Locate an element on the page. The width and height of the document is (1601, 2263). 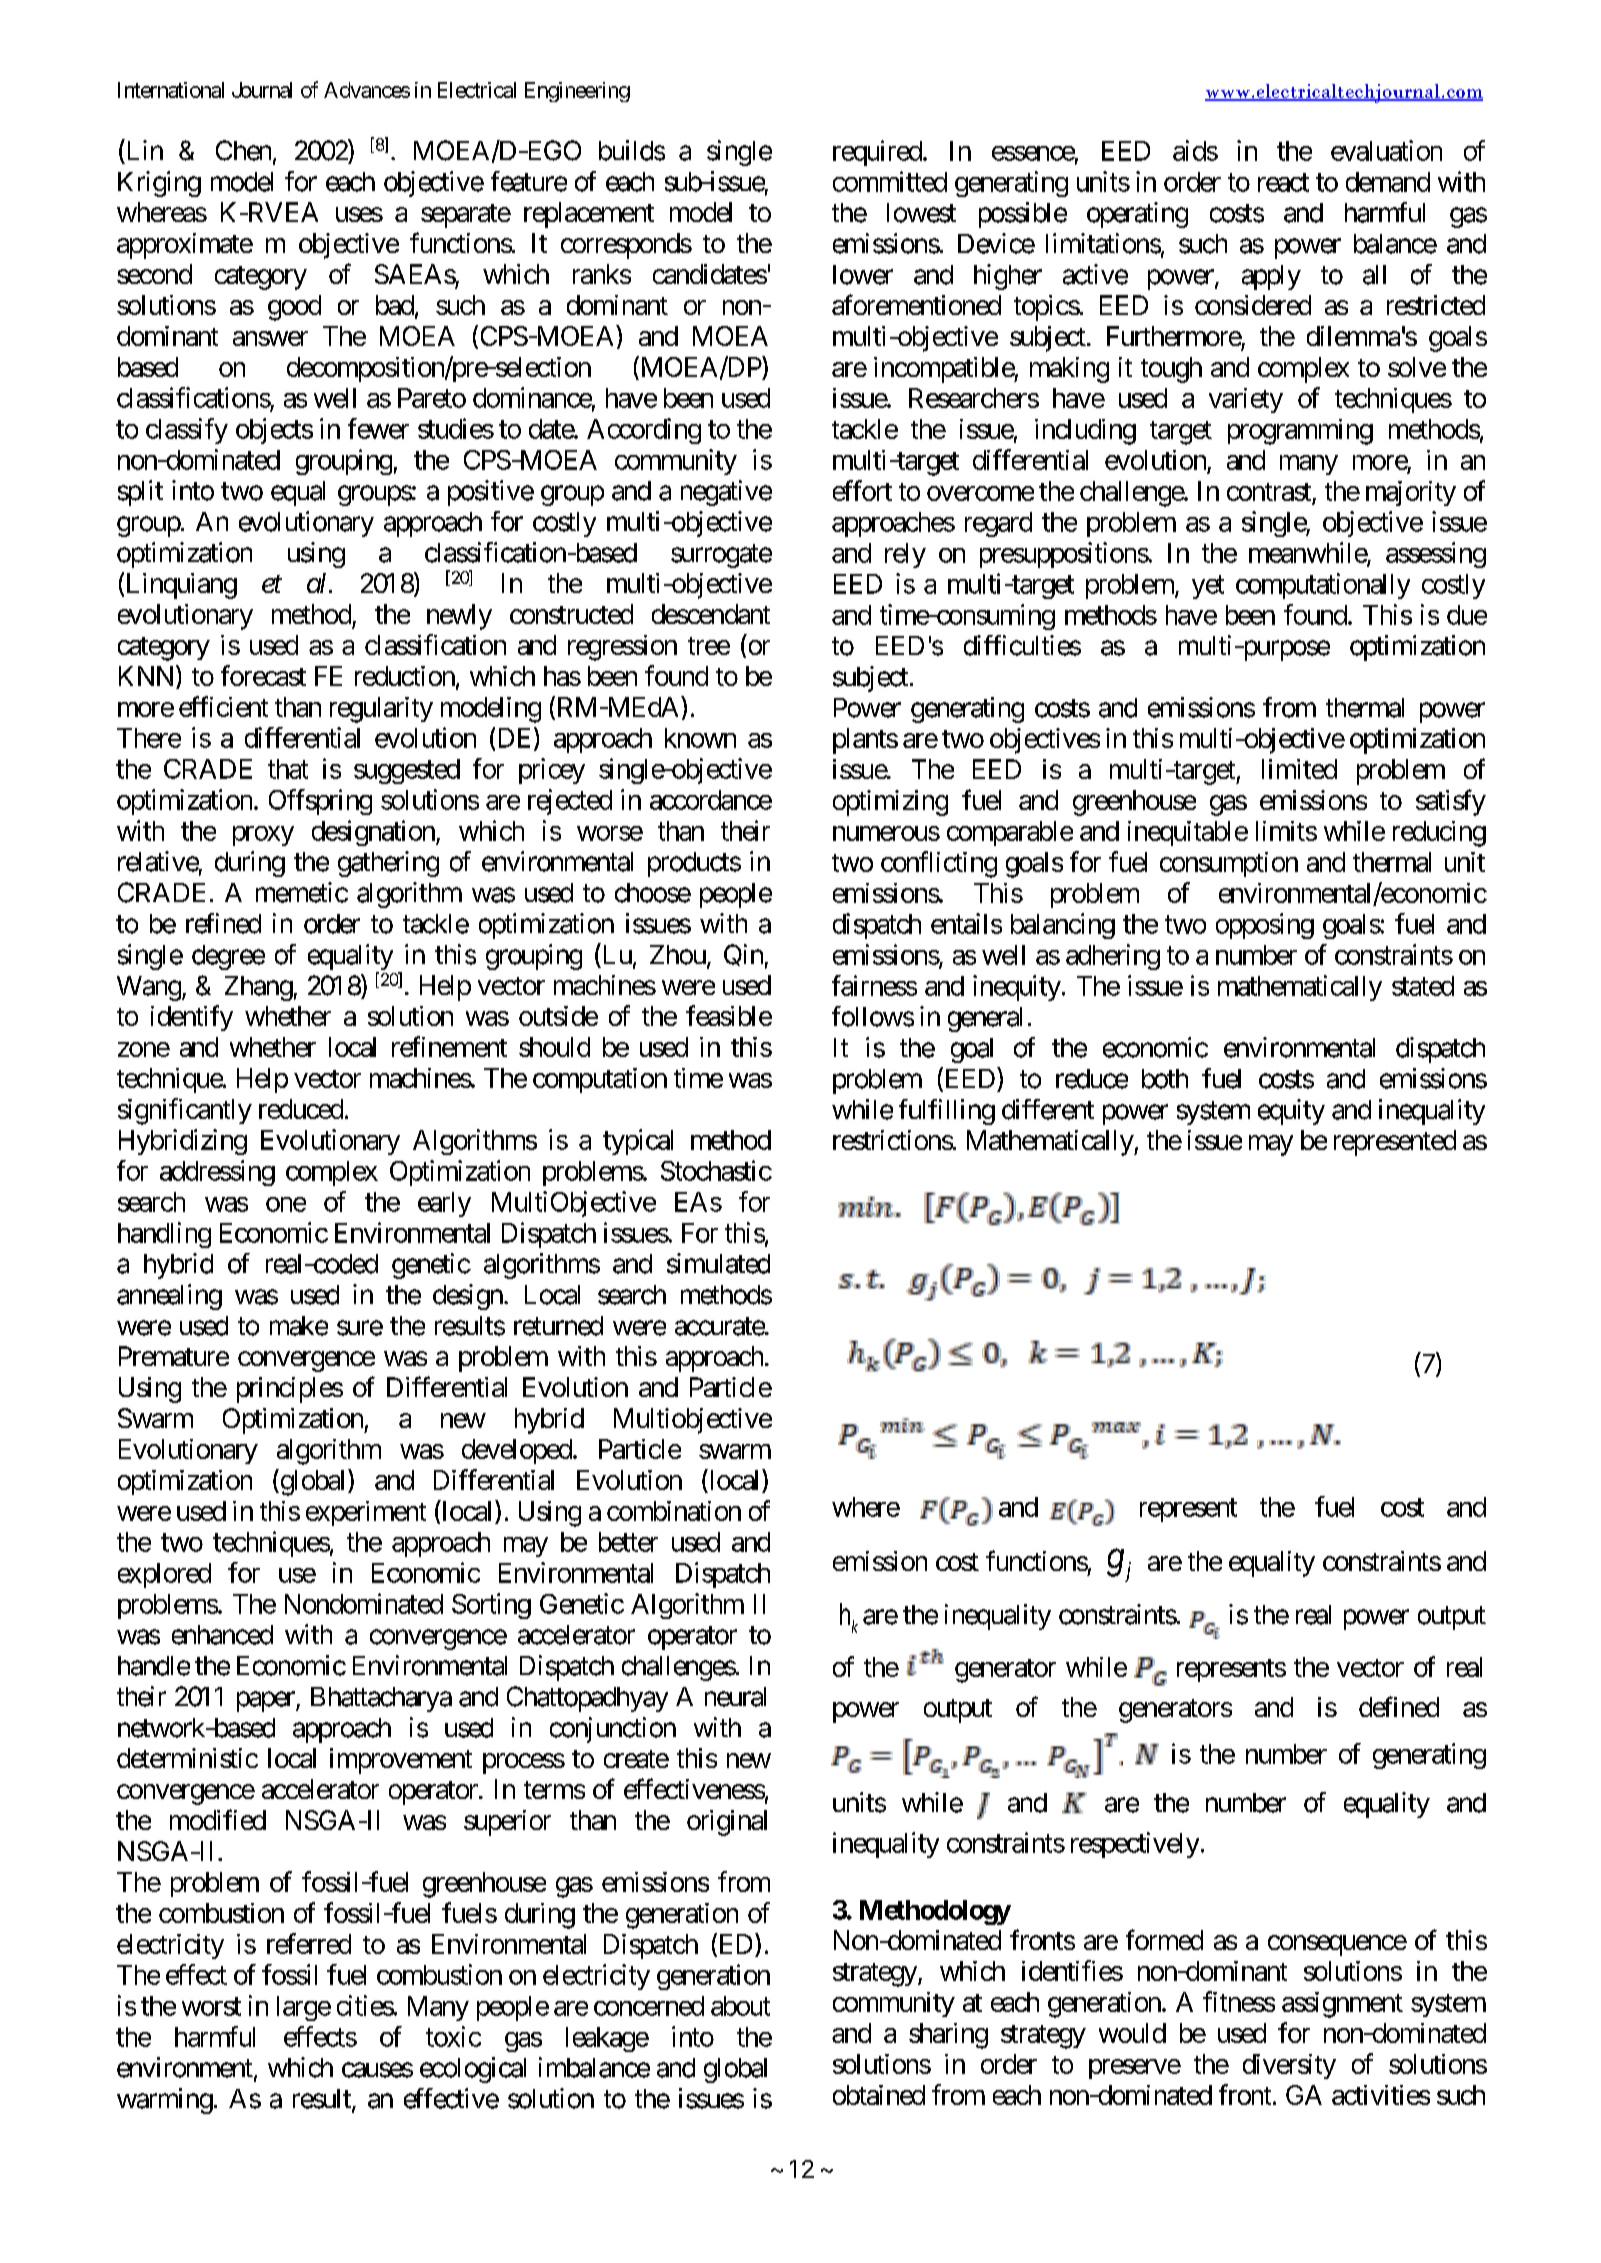
react is located at coordinates (1283, 182).
